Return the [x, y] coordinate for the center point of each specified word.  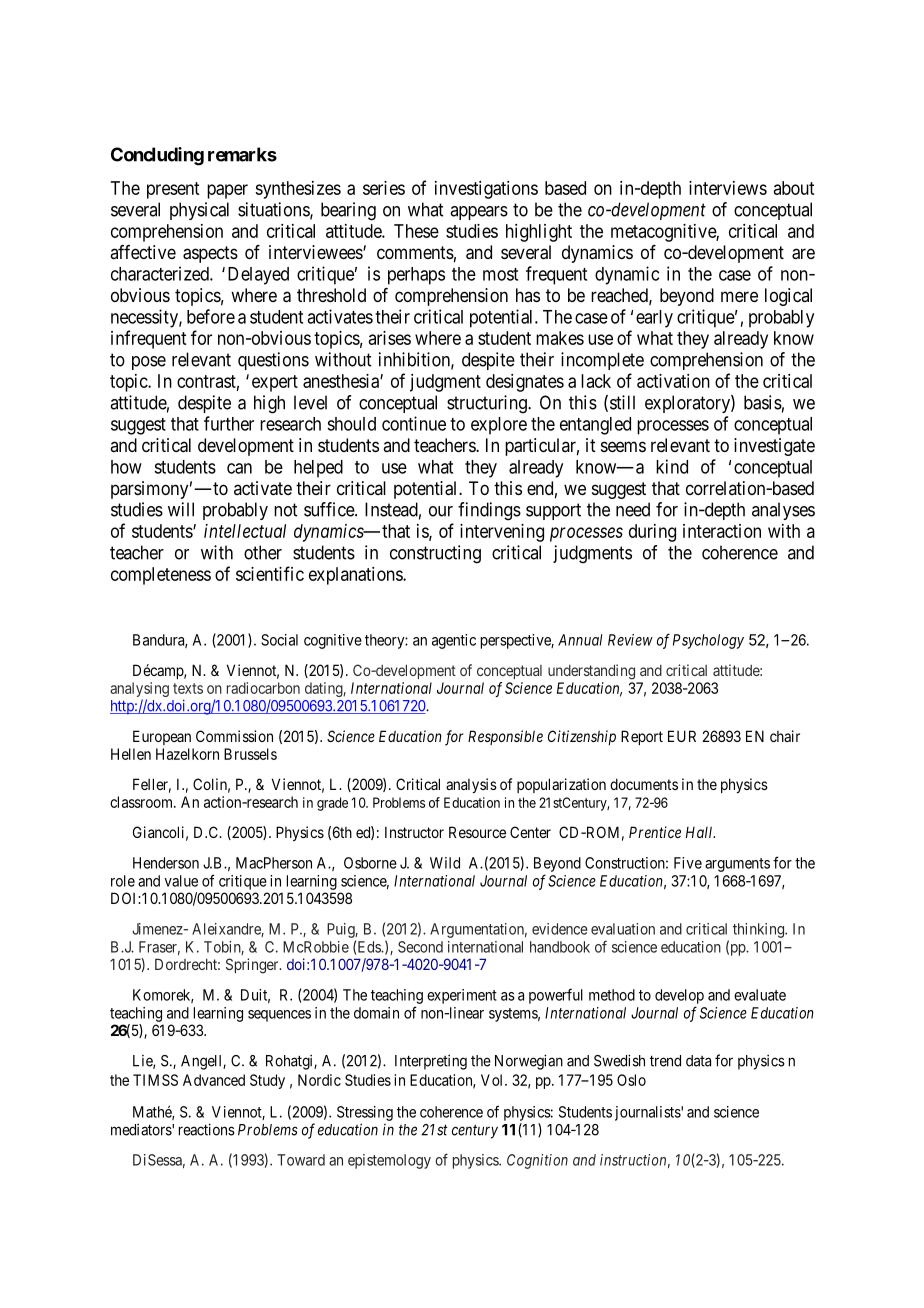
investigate [774, 447]
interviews [728, 188]
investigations [486, 190]
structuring [488, 404]
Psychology [708, 641]
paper [227, 191]
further [229, 423]
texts [188, 688]
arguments [737, 865]
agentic [454, 641]
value [181, 881]
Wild [445, 863]
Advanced [214, 1080]
